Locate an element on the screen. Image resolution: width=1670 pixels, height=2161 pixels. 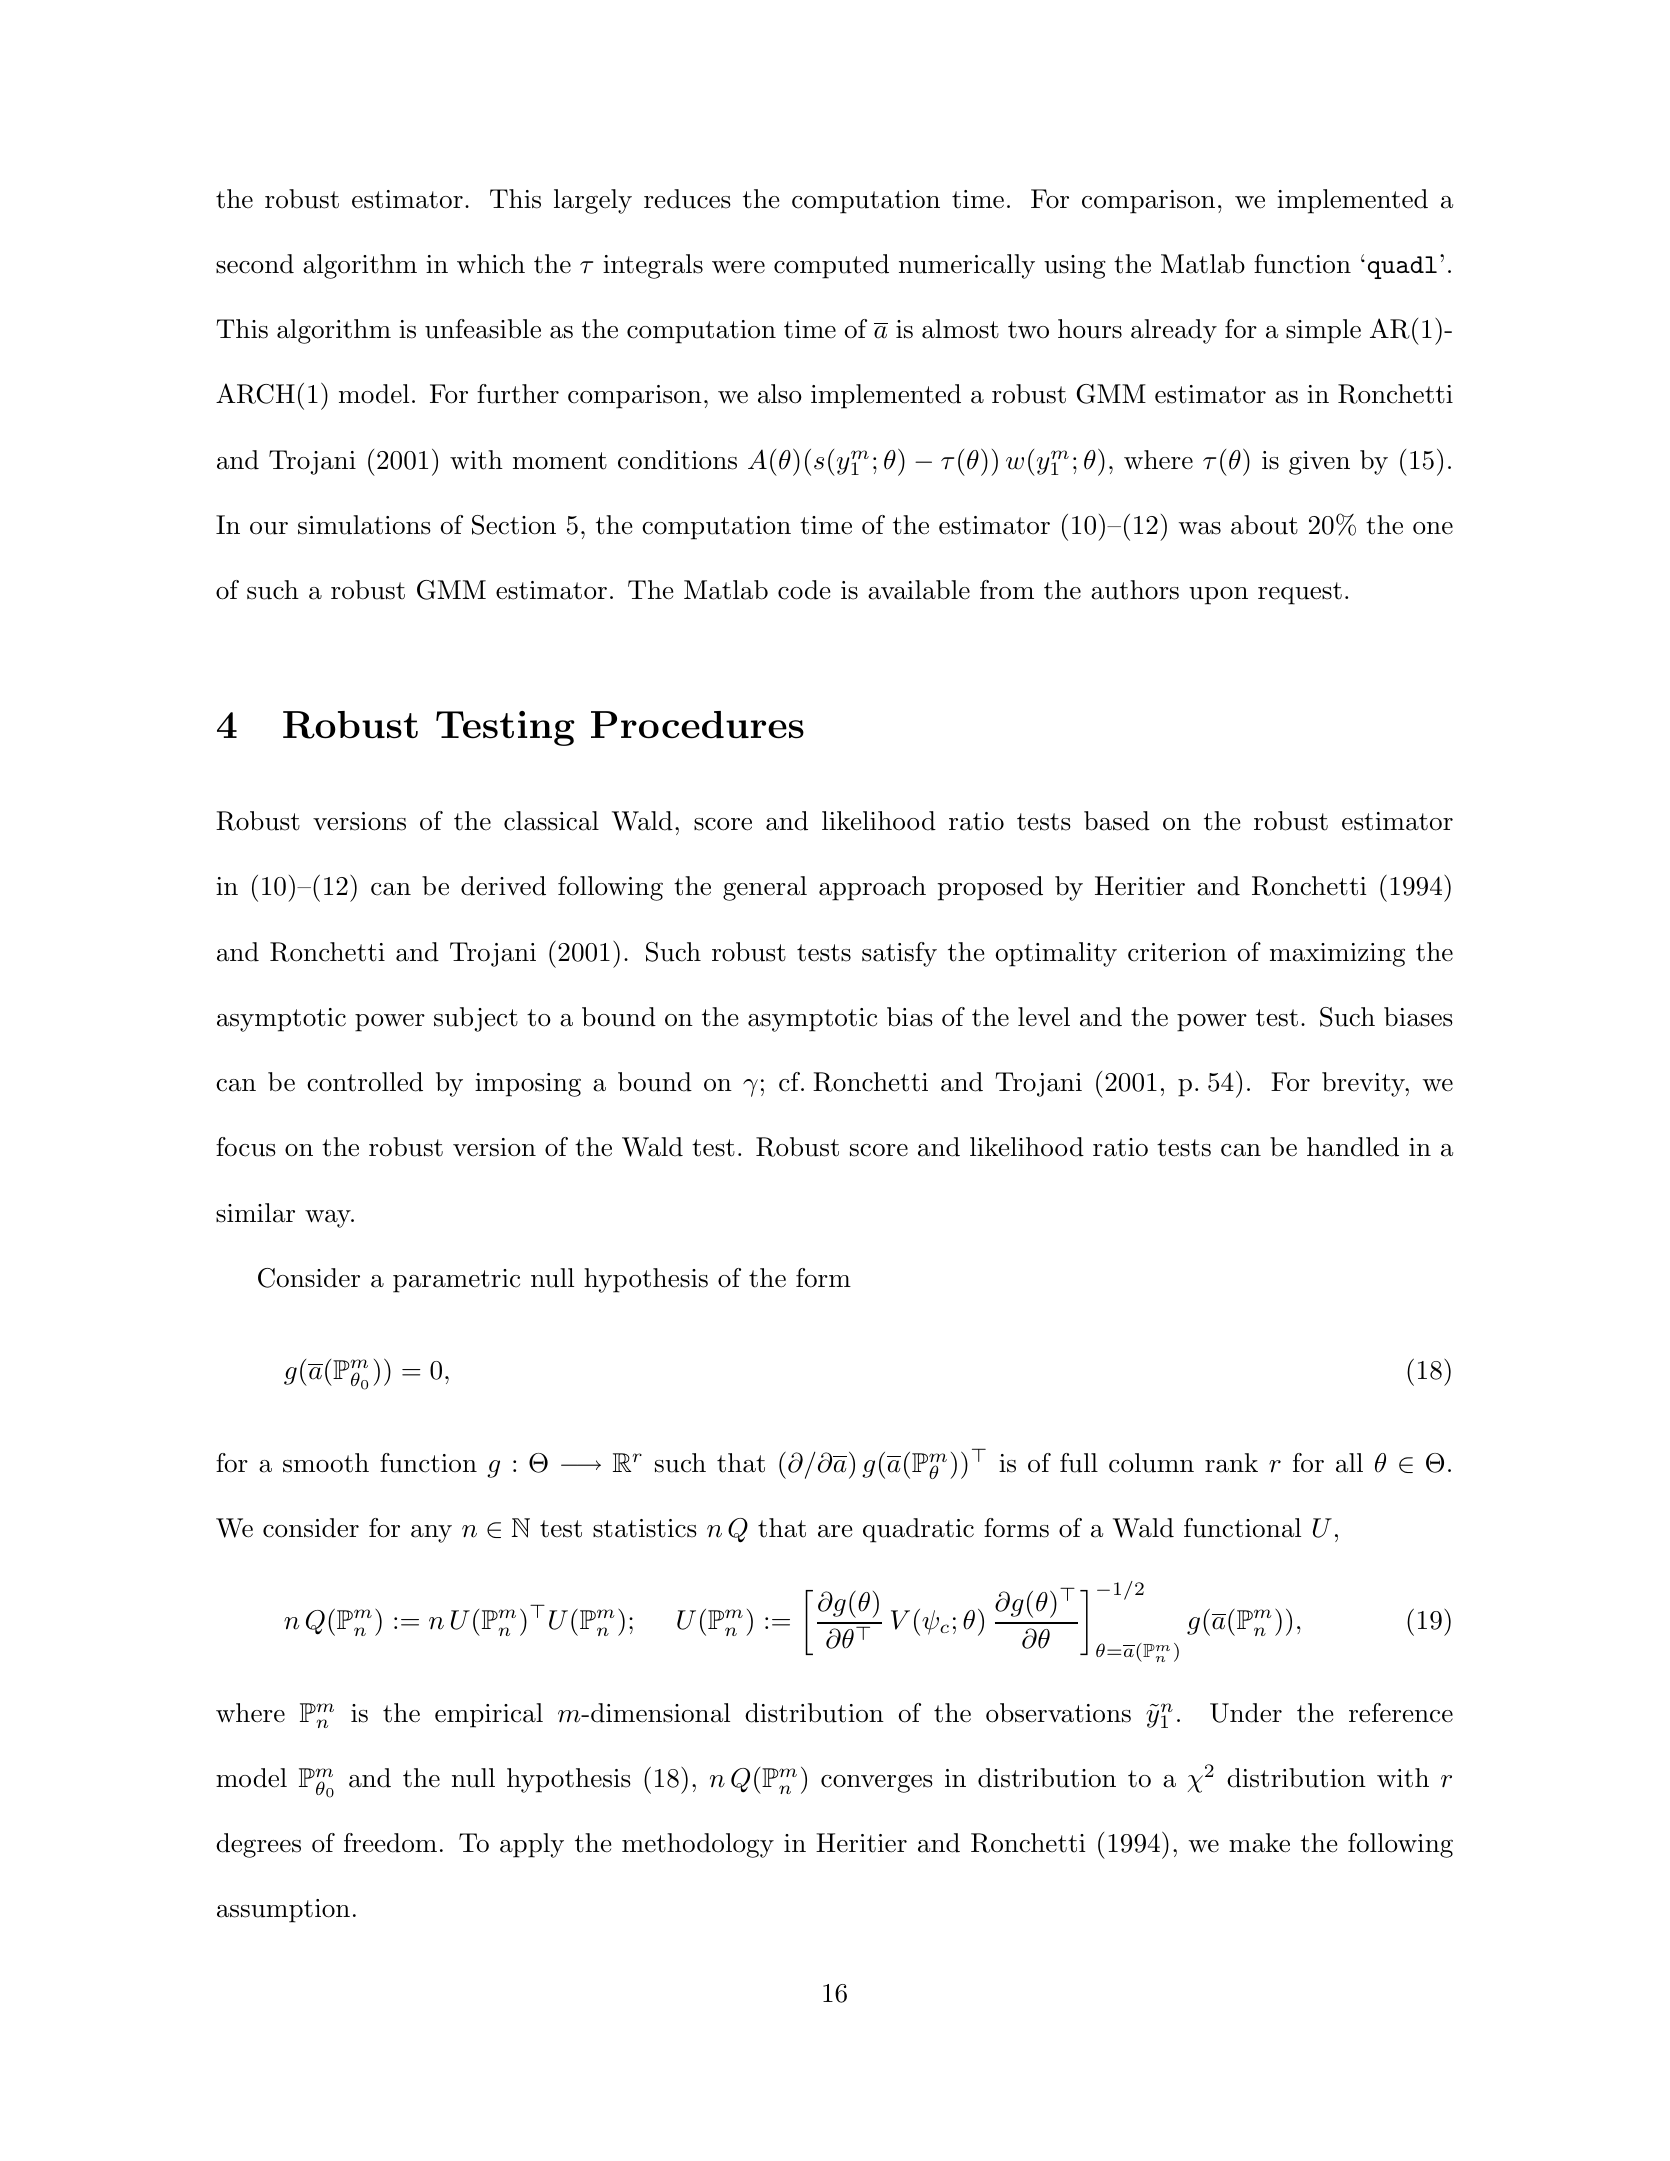
rank is located at coordinates (1231, 1463).
